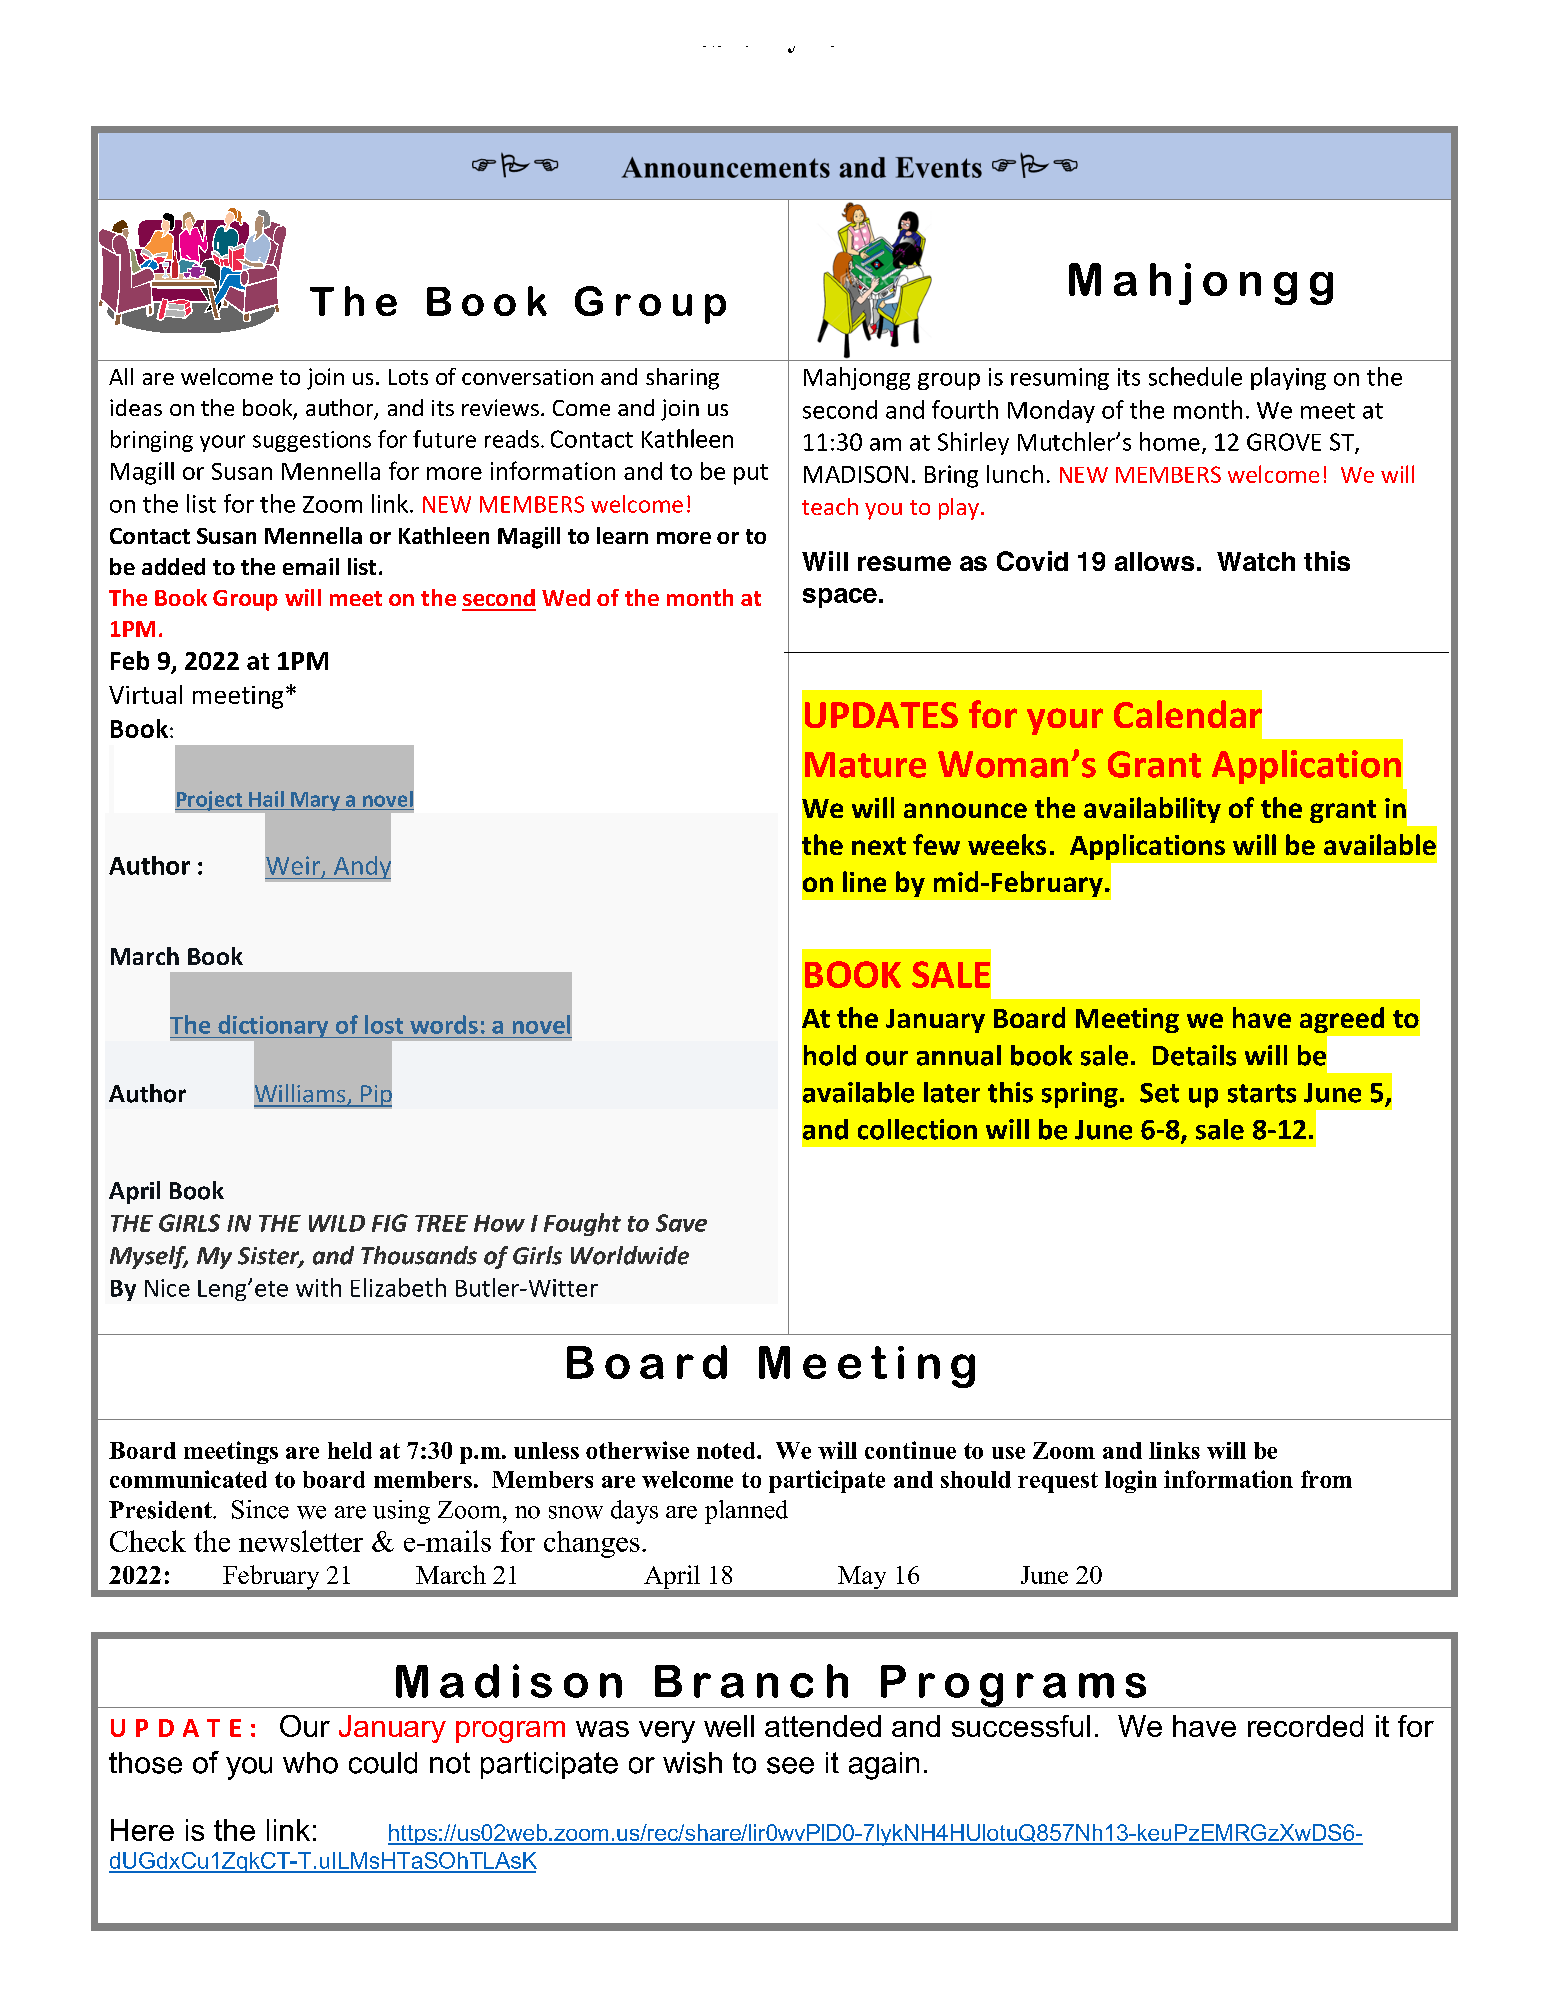 The image size is (1549, 2004). I want to click on collection, so click(917, 1129).
